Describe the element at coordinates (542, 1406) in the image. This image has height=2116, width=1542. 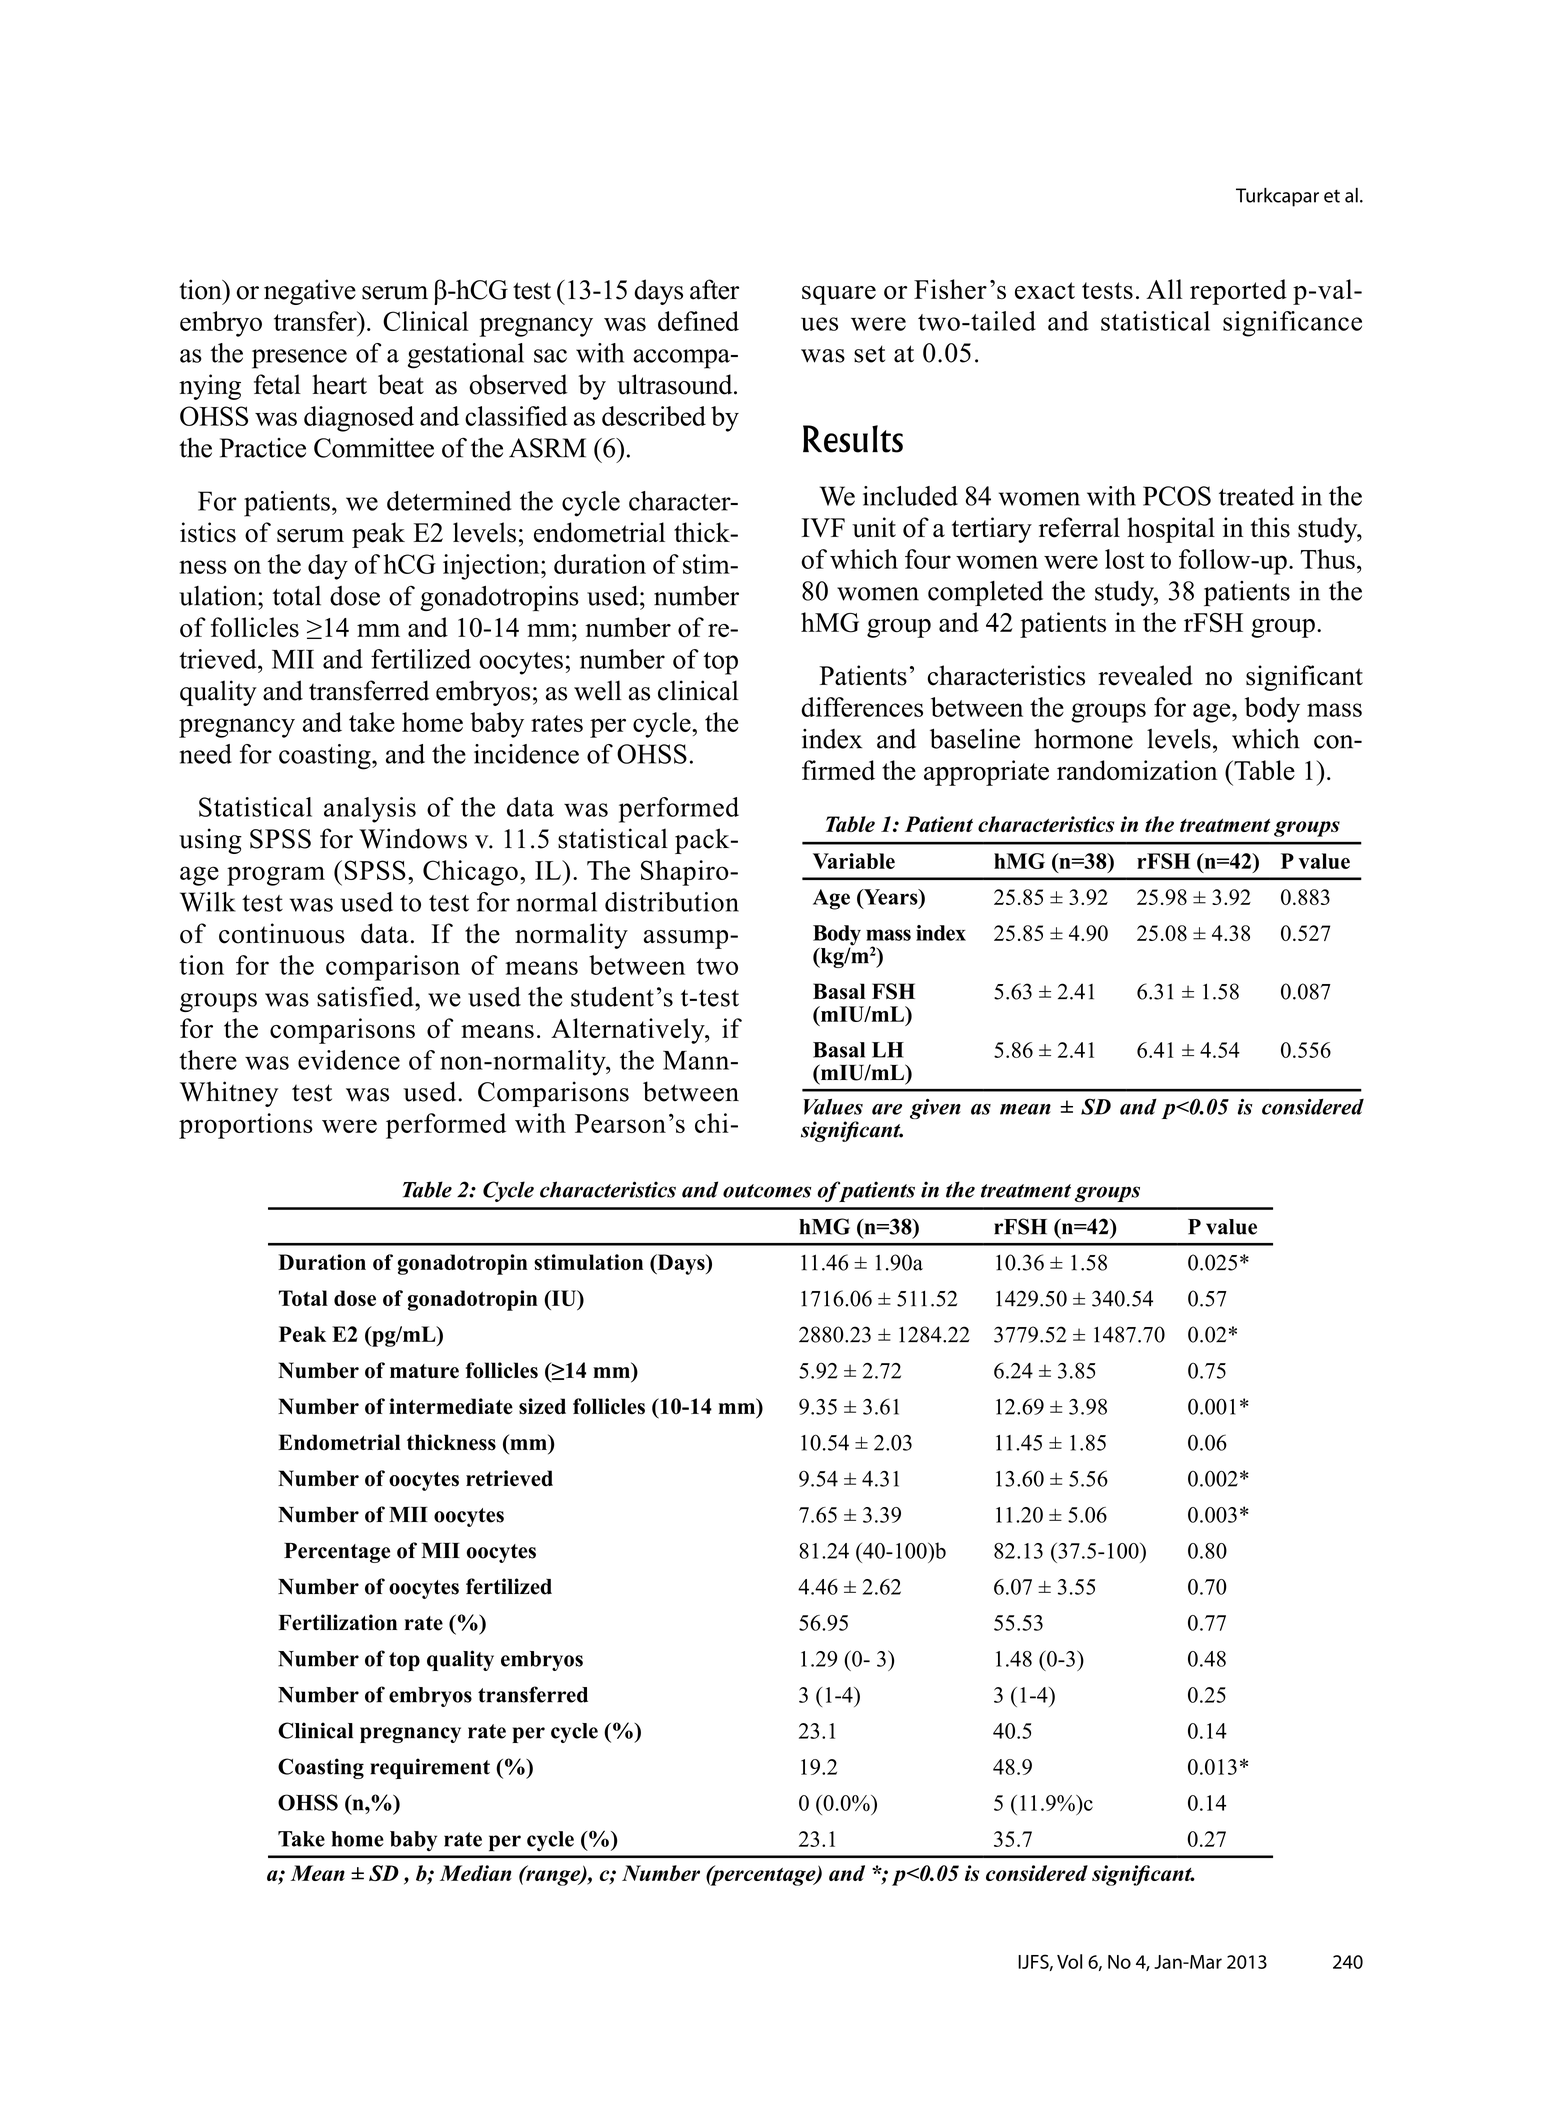
I see `sized` at that location.
